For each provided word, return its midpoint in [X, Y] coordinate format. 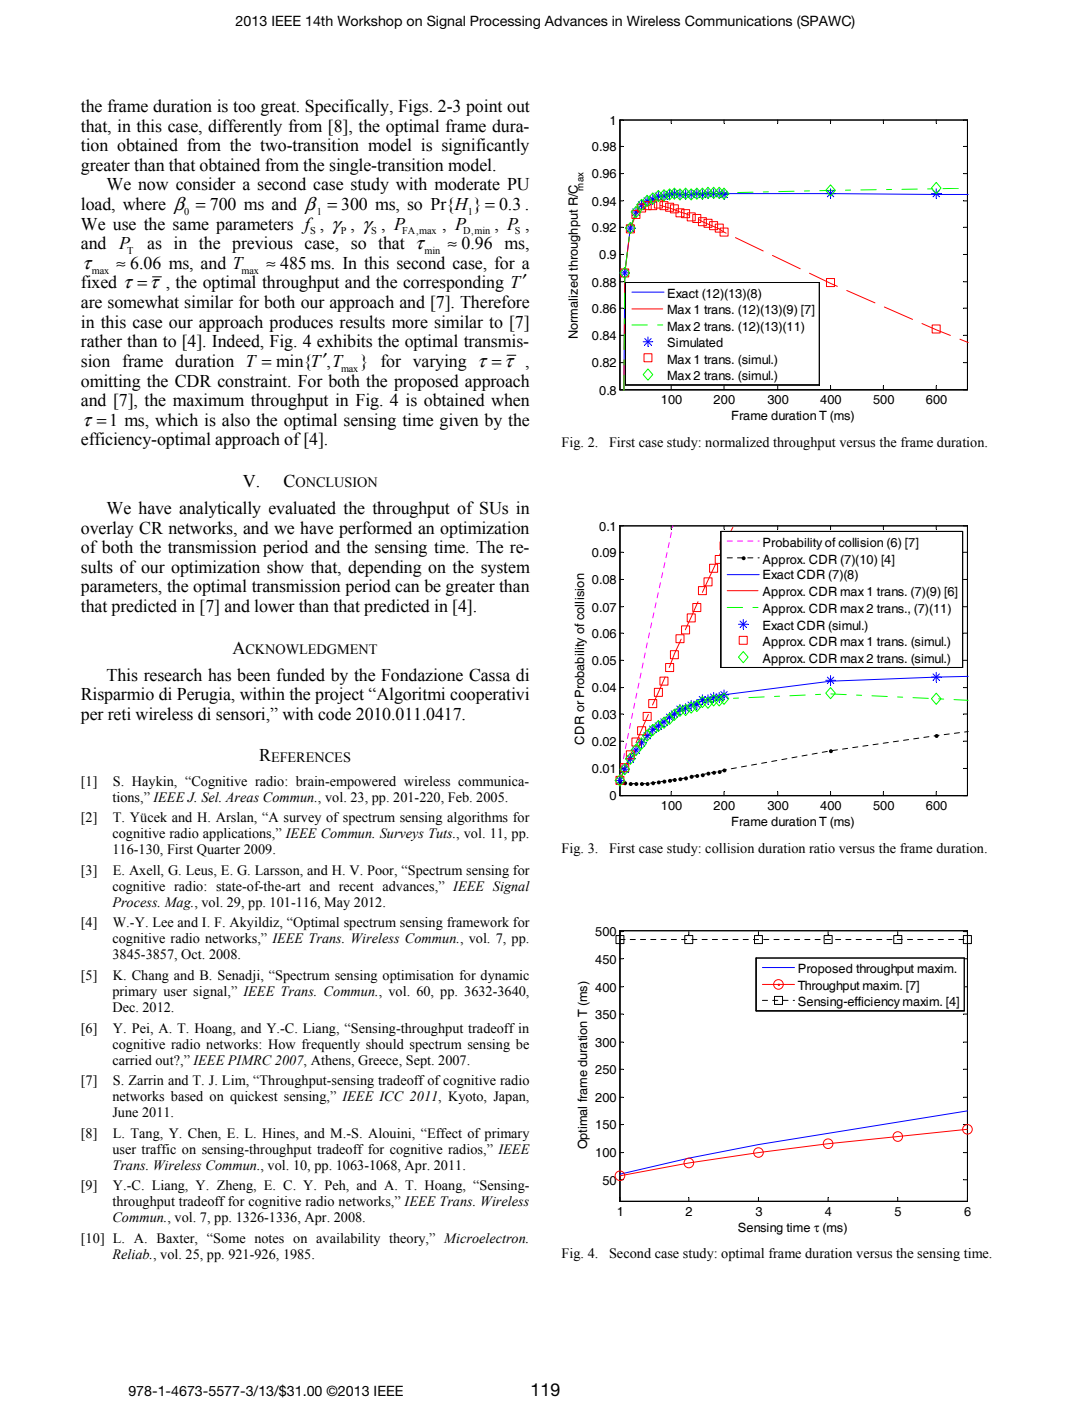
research [173, 675]
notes [269, 1239]
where [144, 204]
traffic [158, 1149]
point [484, 107]
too [244, 107]
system [505, 569]
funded [301, 675]
